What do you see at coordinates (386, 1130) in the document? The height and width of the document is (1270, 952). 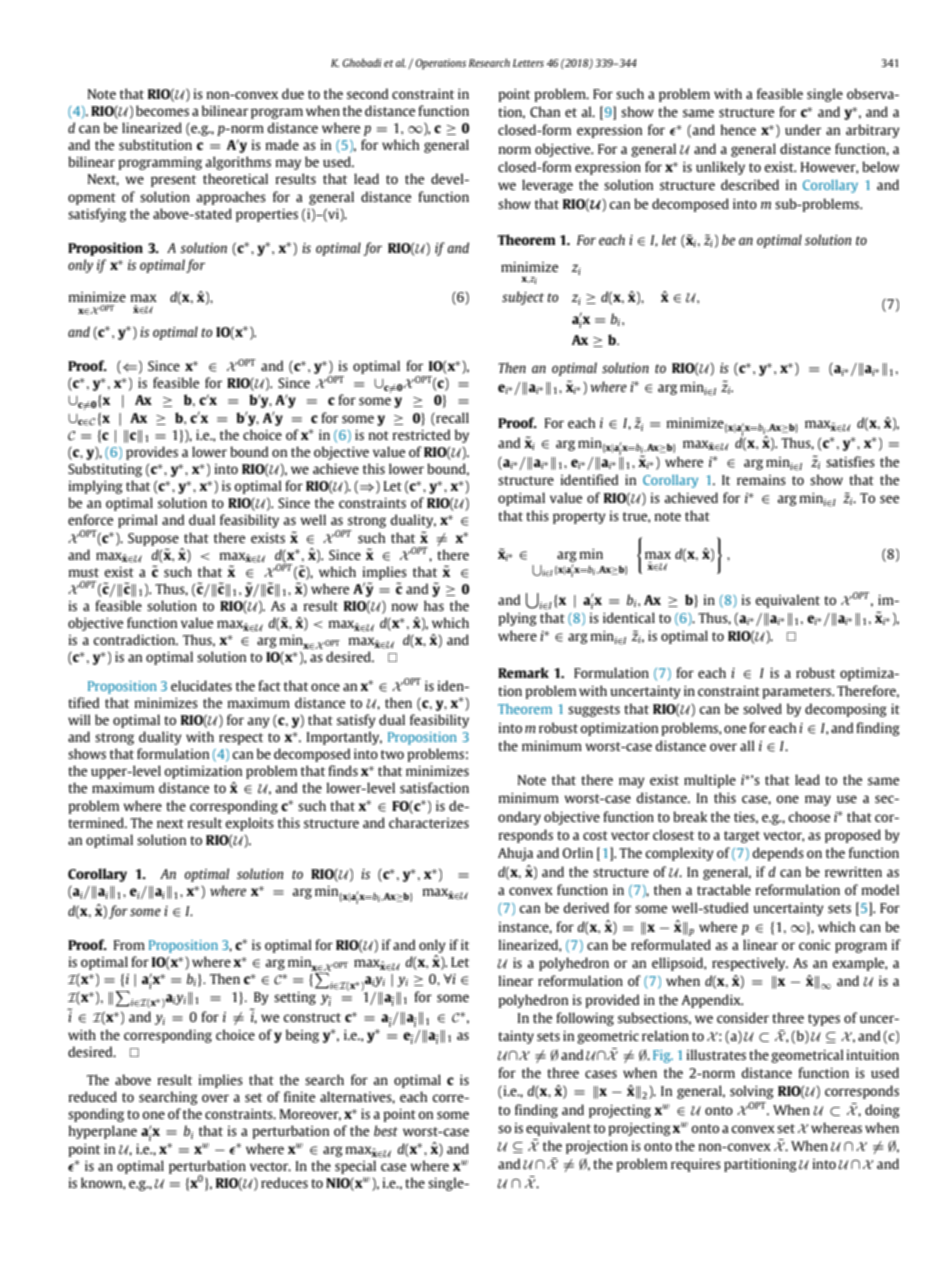 I see `best` at bounding box center [386, 1130].
